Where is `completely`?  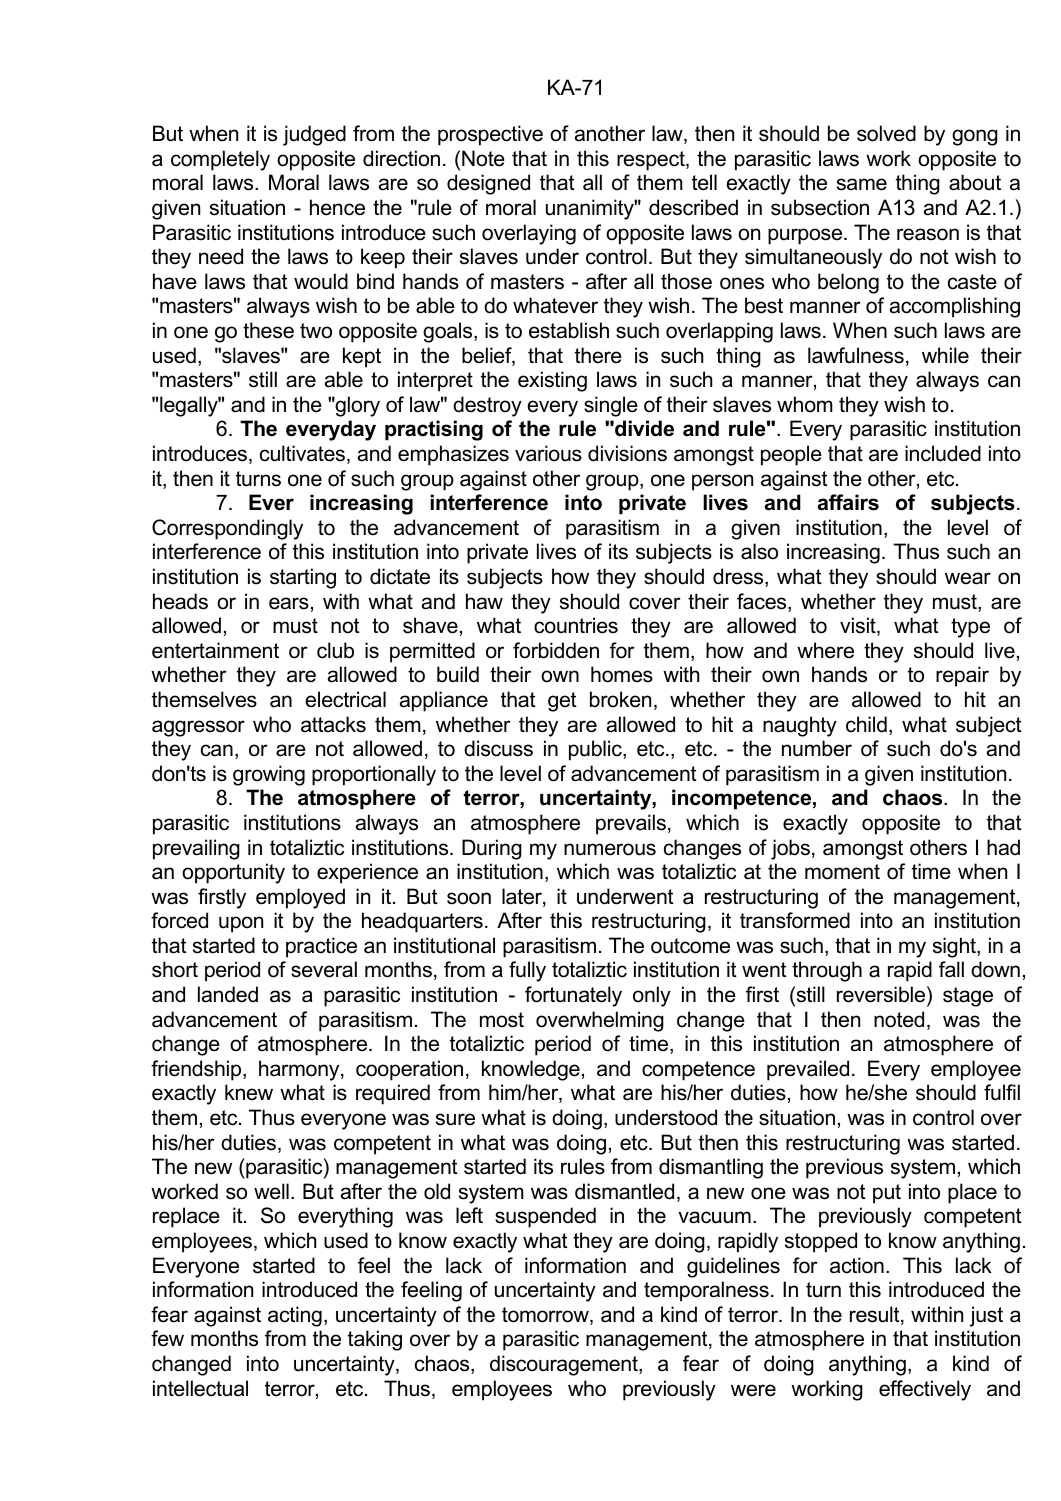
completely is located at coordinates (220, 160).
